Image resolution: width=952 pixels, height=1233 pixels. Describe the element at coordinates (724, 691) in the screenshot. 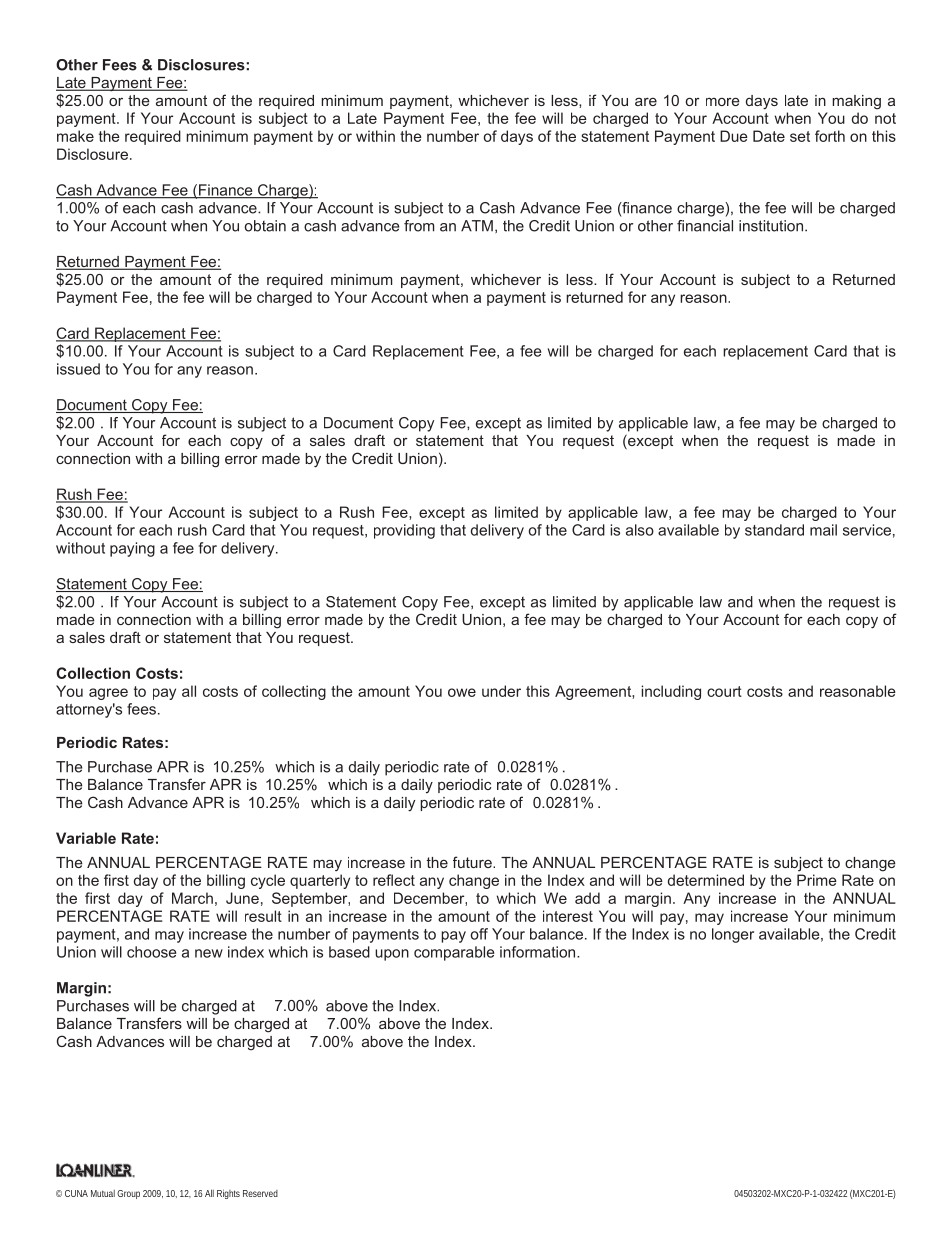

I see `court` at that location.
